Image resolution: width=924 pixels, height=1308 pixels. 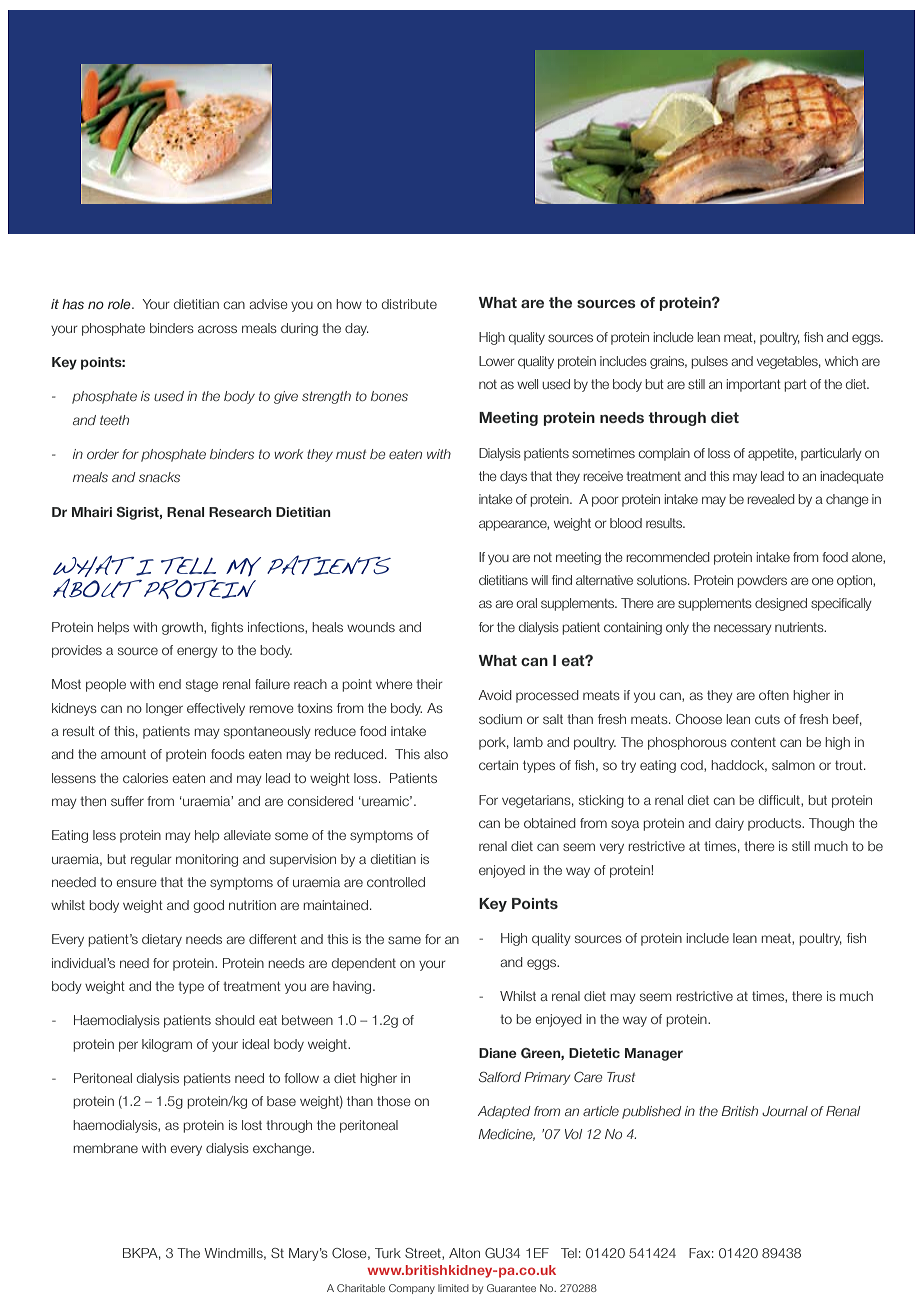 What do you see at coordinates (464, 1253) in the screenshot?
I see `Alton` at bounding box center [464, 1253].
